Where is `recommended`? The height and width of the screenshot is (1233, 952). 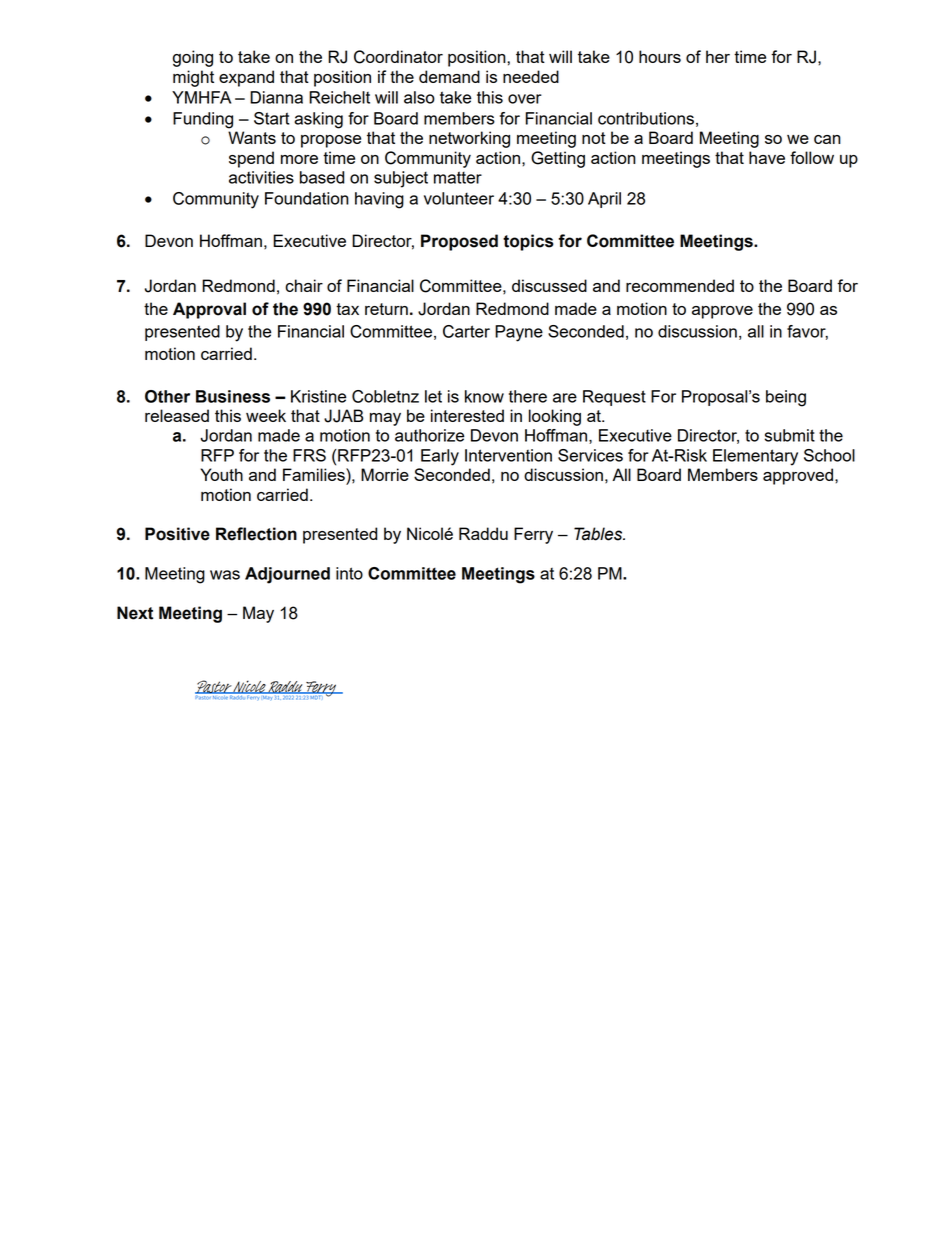
recommended is located at coordinates (680, 285).
